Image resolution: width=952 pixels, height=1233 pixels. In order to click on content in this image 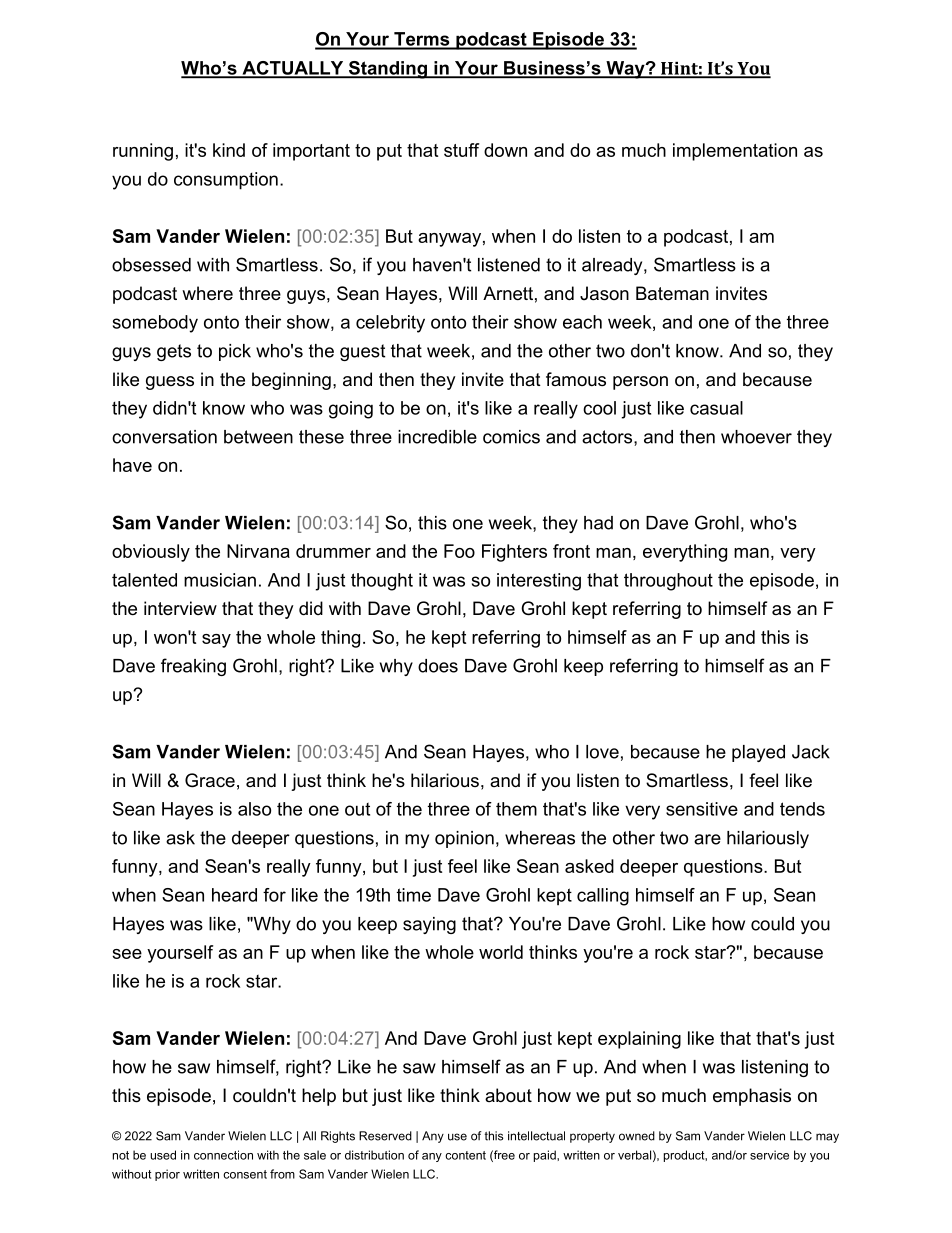, I will do `click(465, 1155)`.
